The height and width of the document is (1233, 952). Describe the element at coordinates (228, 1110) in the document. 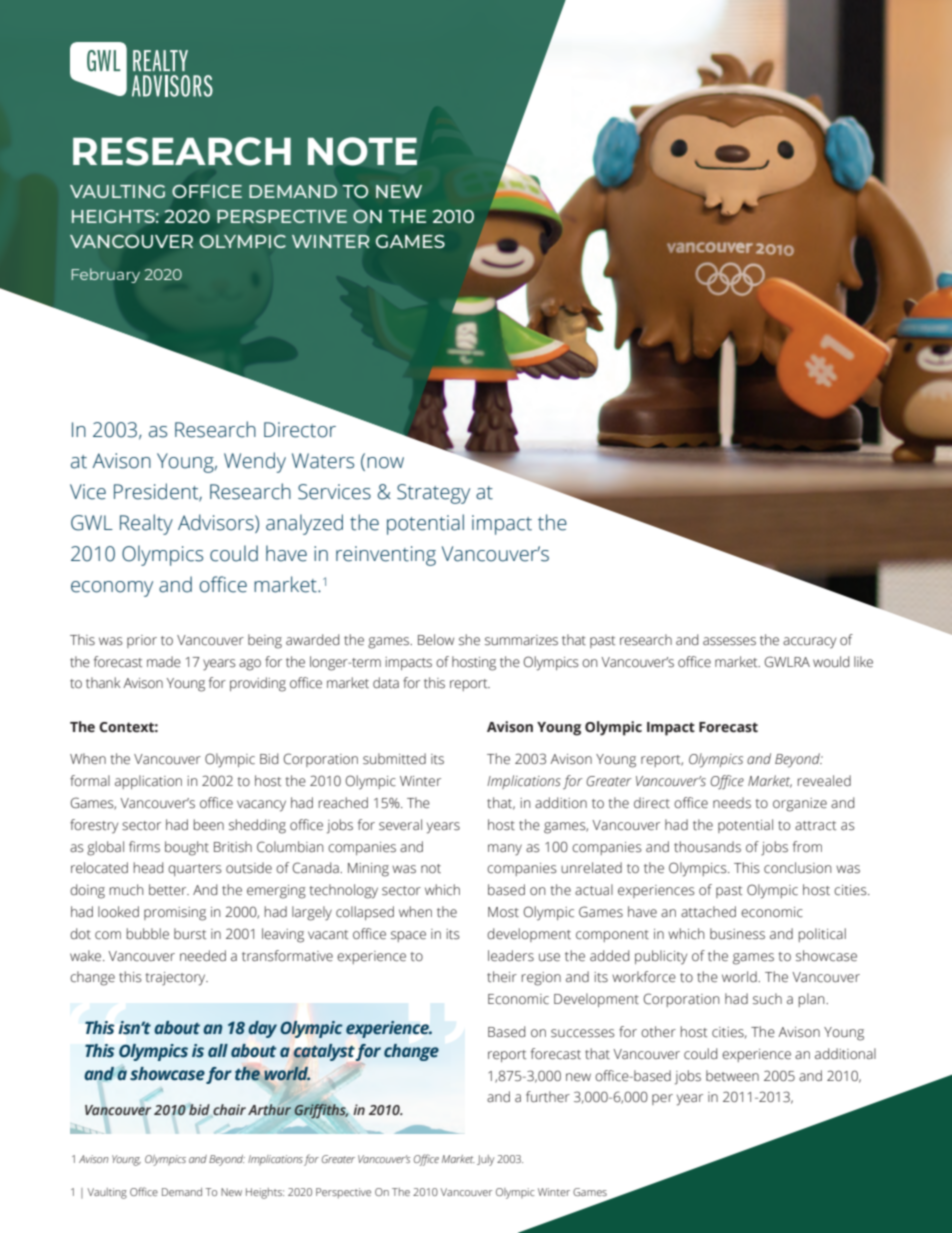

I see `chair` at that location.
